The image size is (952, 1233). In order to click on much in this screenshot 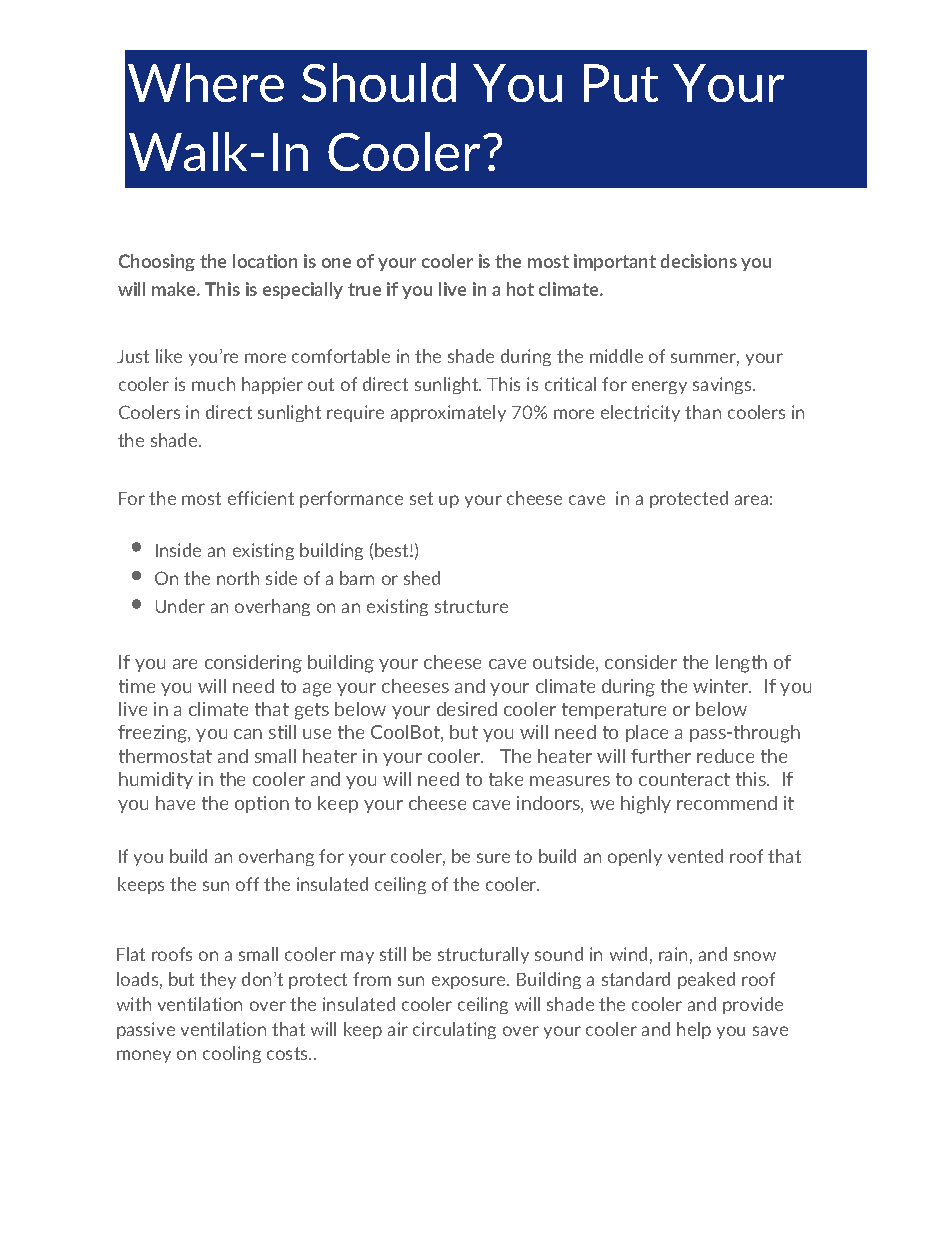, I will do `click(213, 384)`.
